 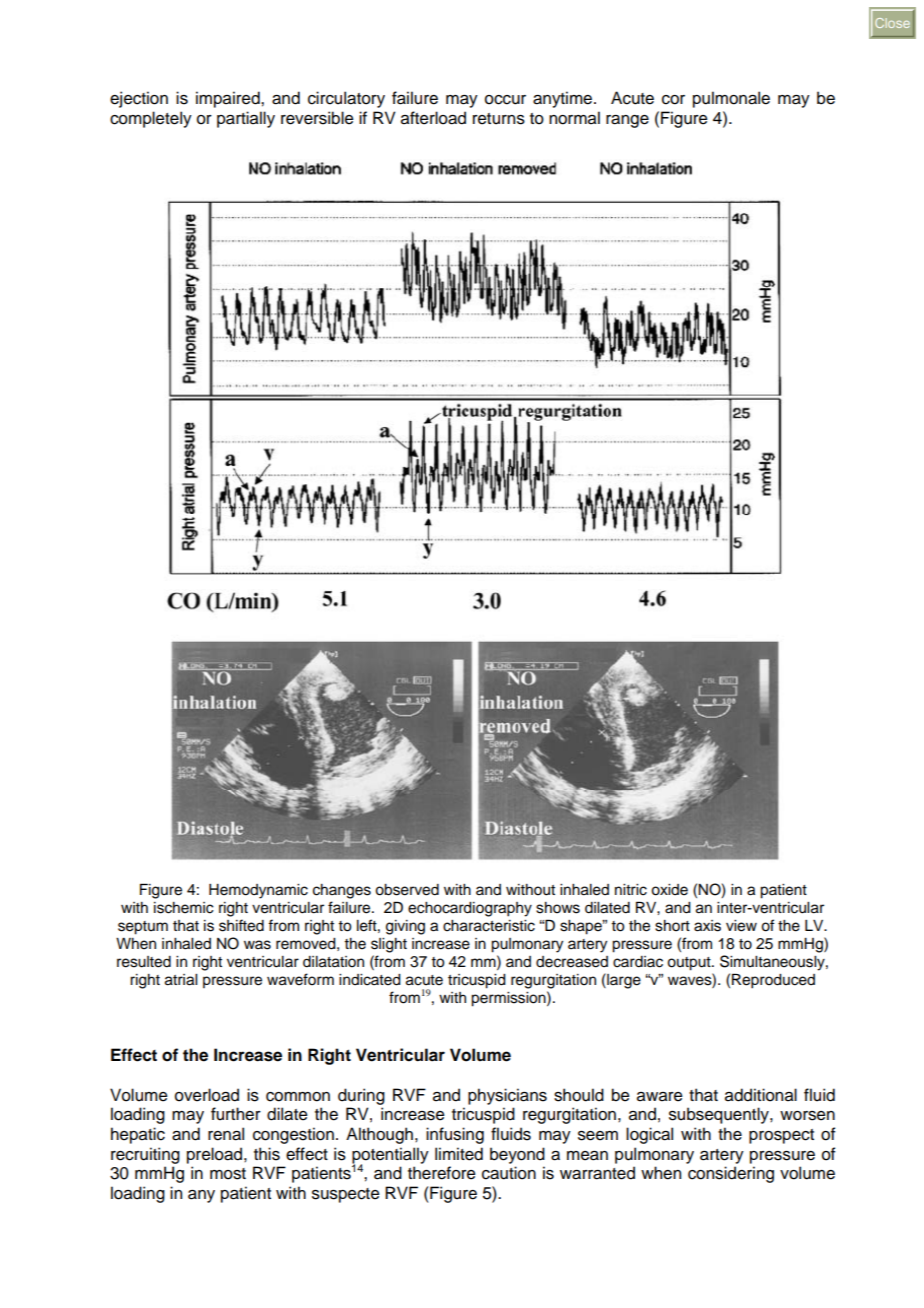 I want to click on afterload, so click(x=433, y=118).
